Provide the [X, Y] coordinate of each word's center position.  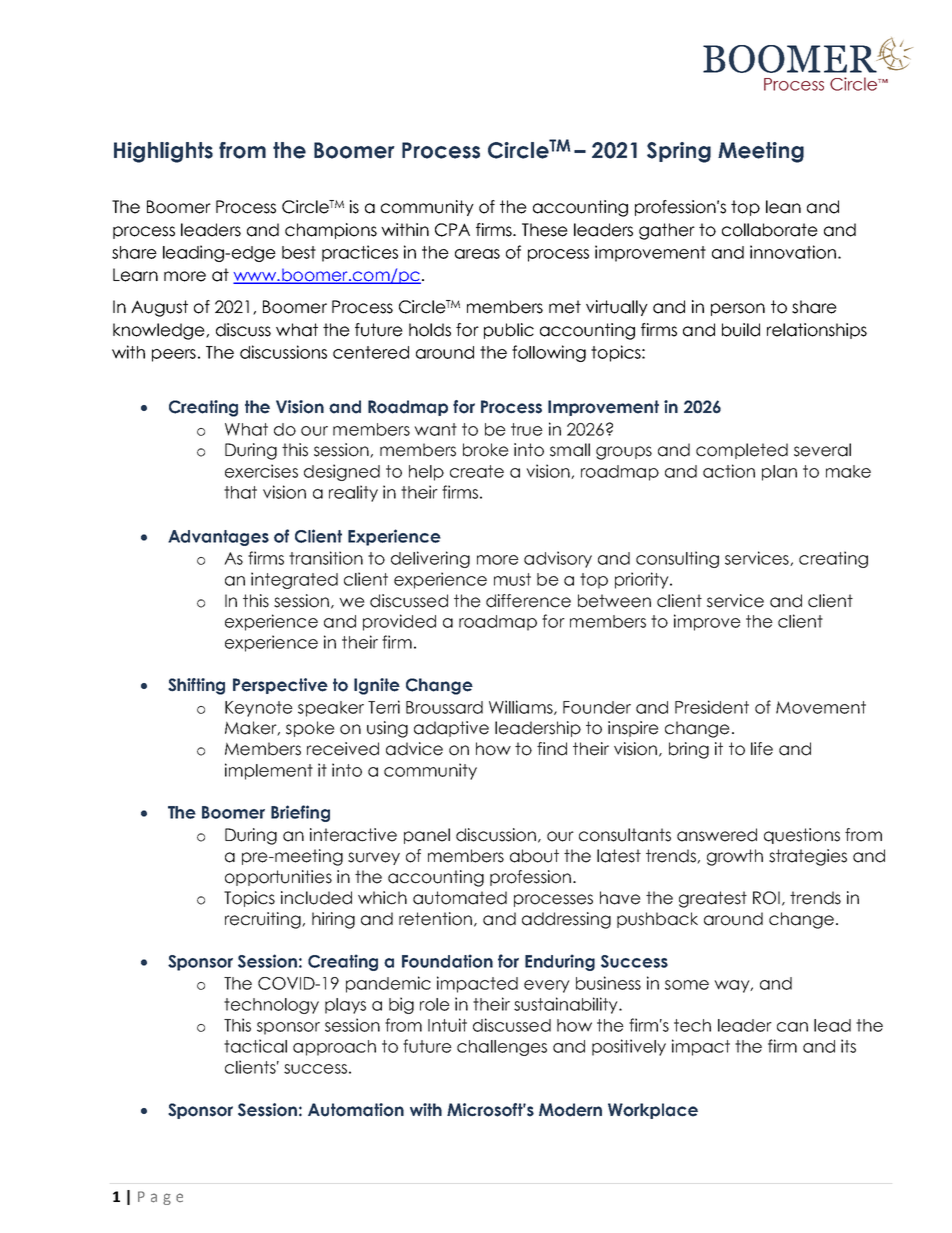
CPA [452, 230]
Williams [522, 707]
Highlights [163, 152]
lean [783, 207]
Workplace [653, 1111]
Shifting [196, 686]
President [712, 707]
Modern [570, 1110]
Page [160, 1198]
